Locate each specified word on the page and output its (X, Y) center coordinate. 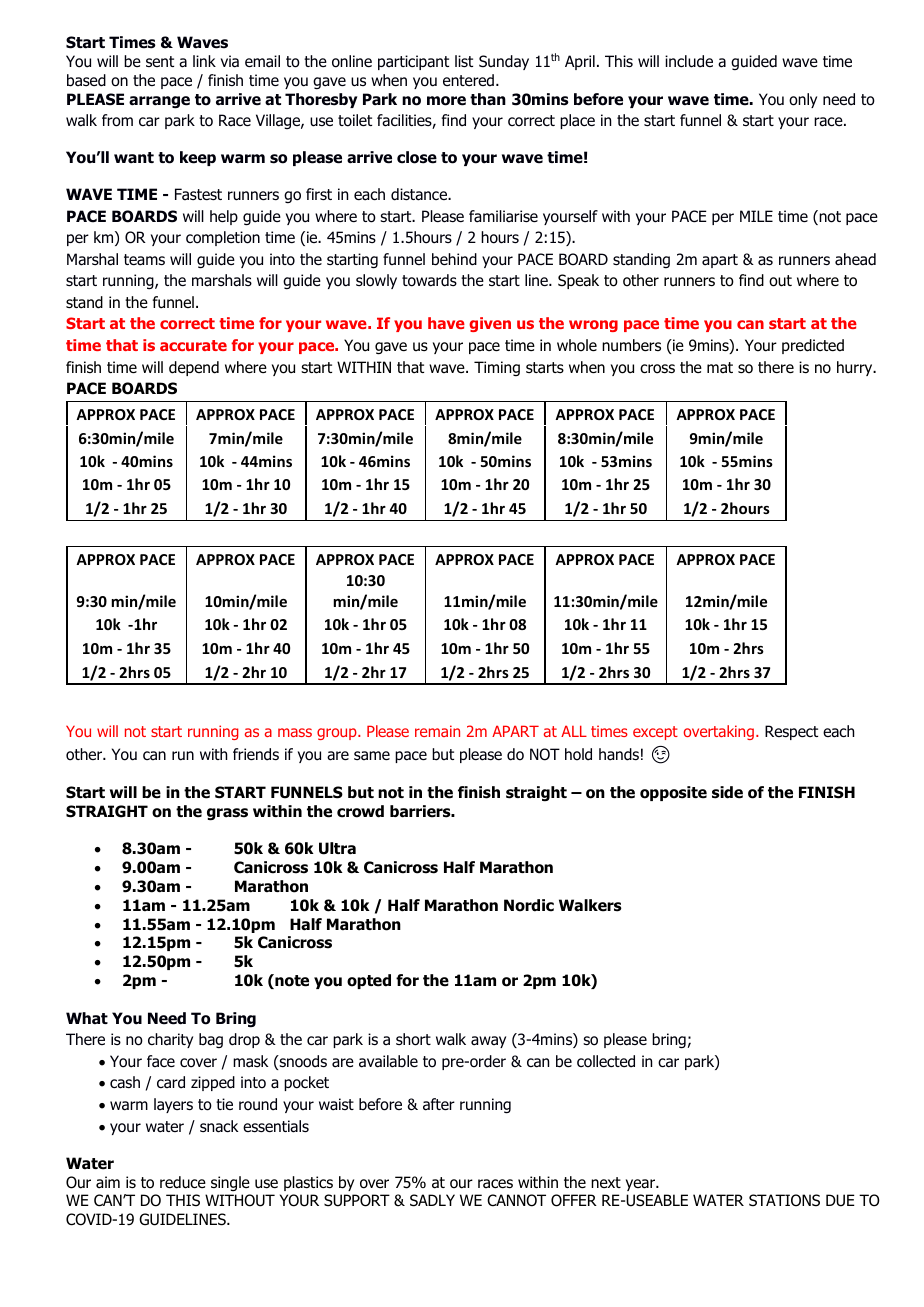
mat (720, 367)
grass (227, 814)
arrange (159, 102)
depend (194, 368)
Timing (497, 368)
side (727, 792)
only (803, 100)
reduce (183, 1182)
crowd (360, 811)
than (488, 99)
